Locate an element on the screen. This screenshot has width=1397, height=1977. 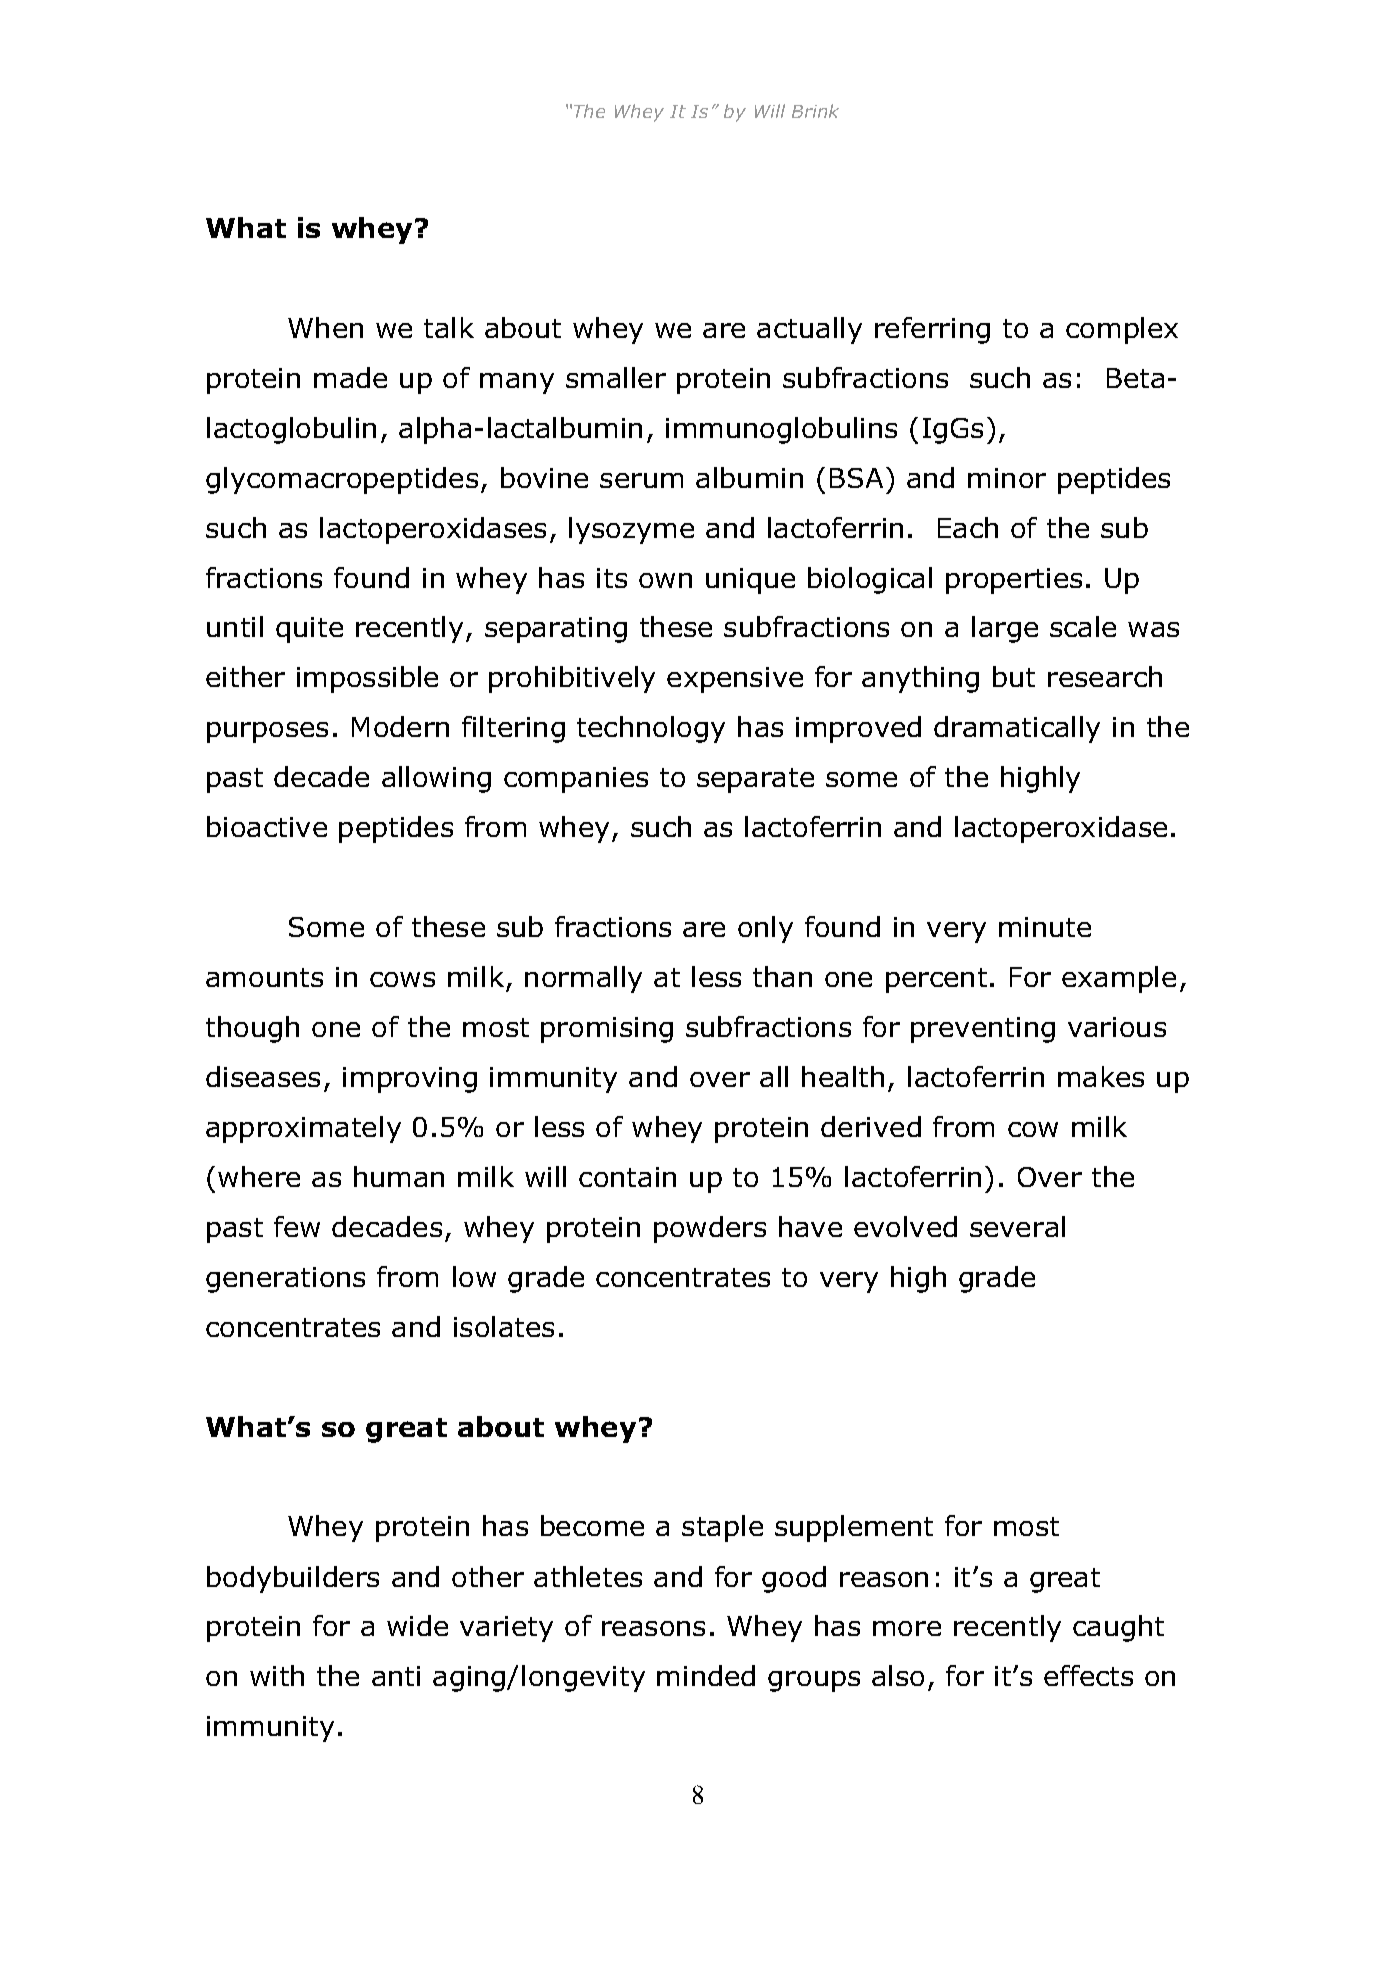
only is located at coordinates (765, 929).
